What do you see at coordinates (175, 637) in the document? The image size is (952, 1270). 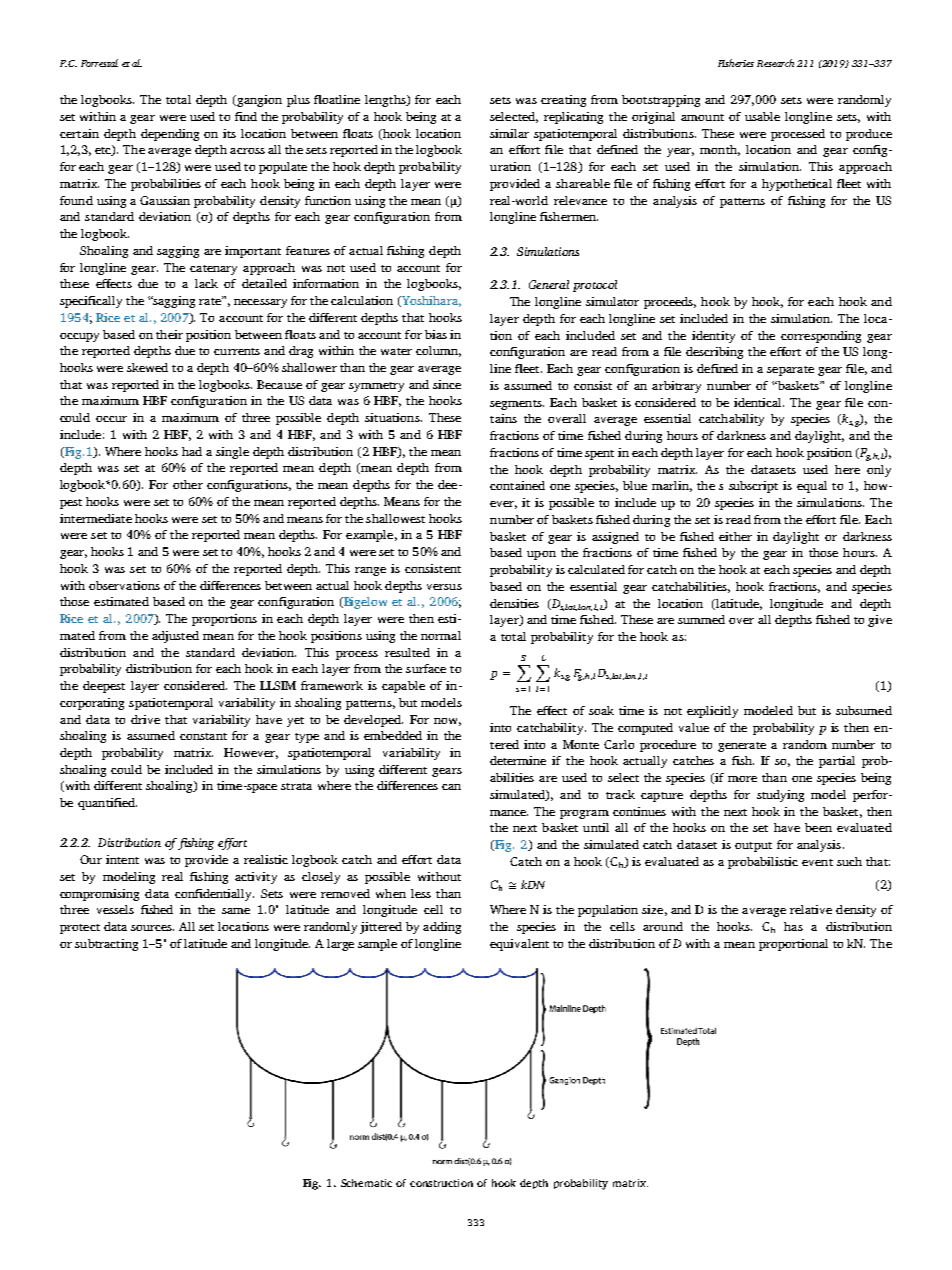 I see `adjusted` at bounding box center [175, 637].
